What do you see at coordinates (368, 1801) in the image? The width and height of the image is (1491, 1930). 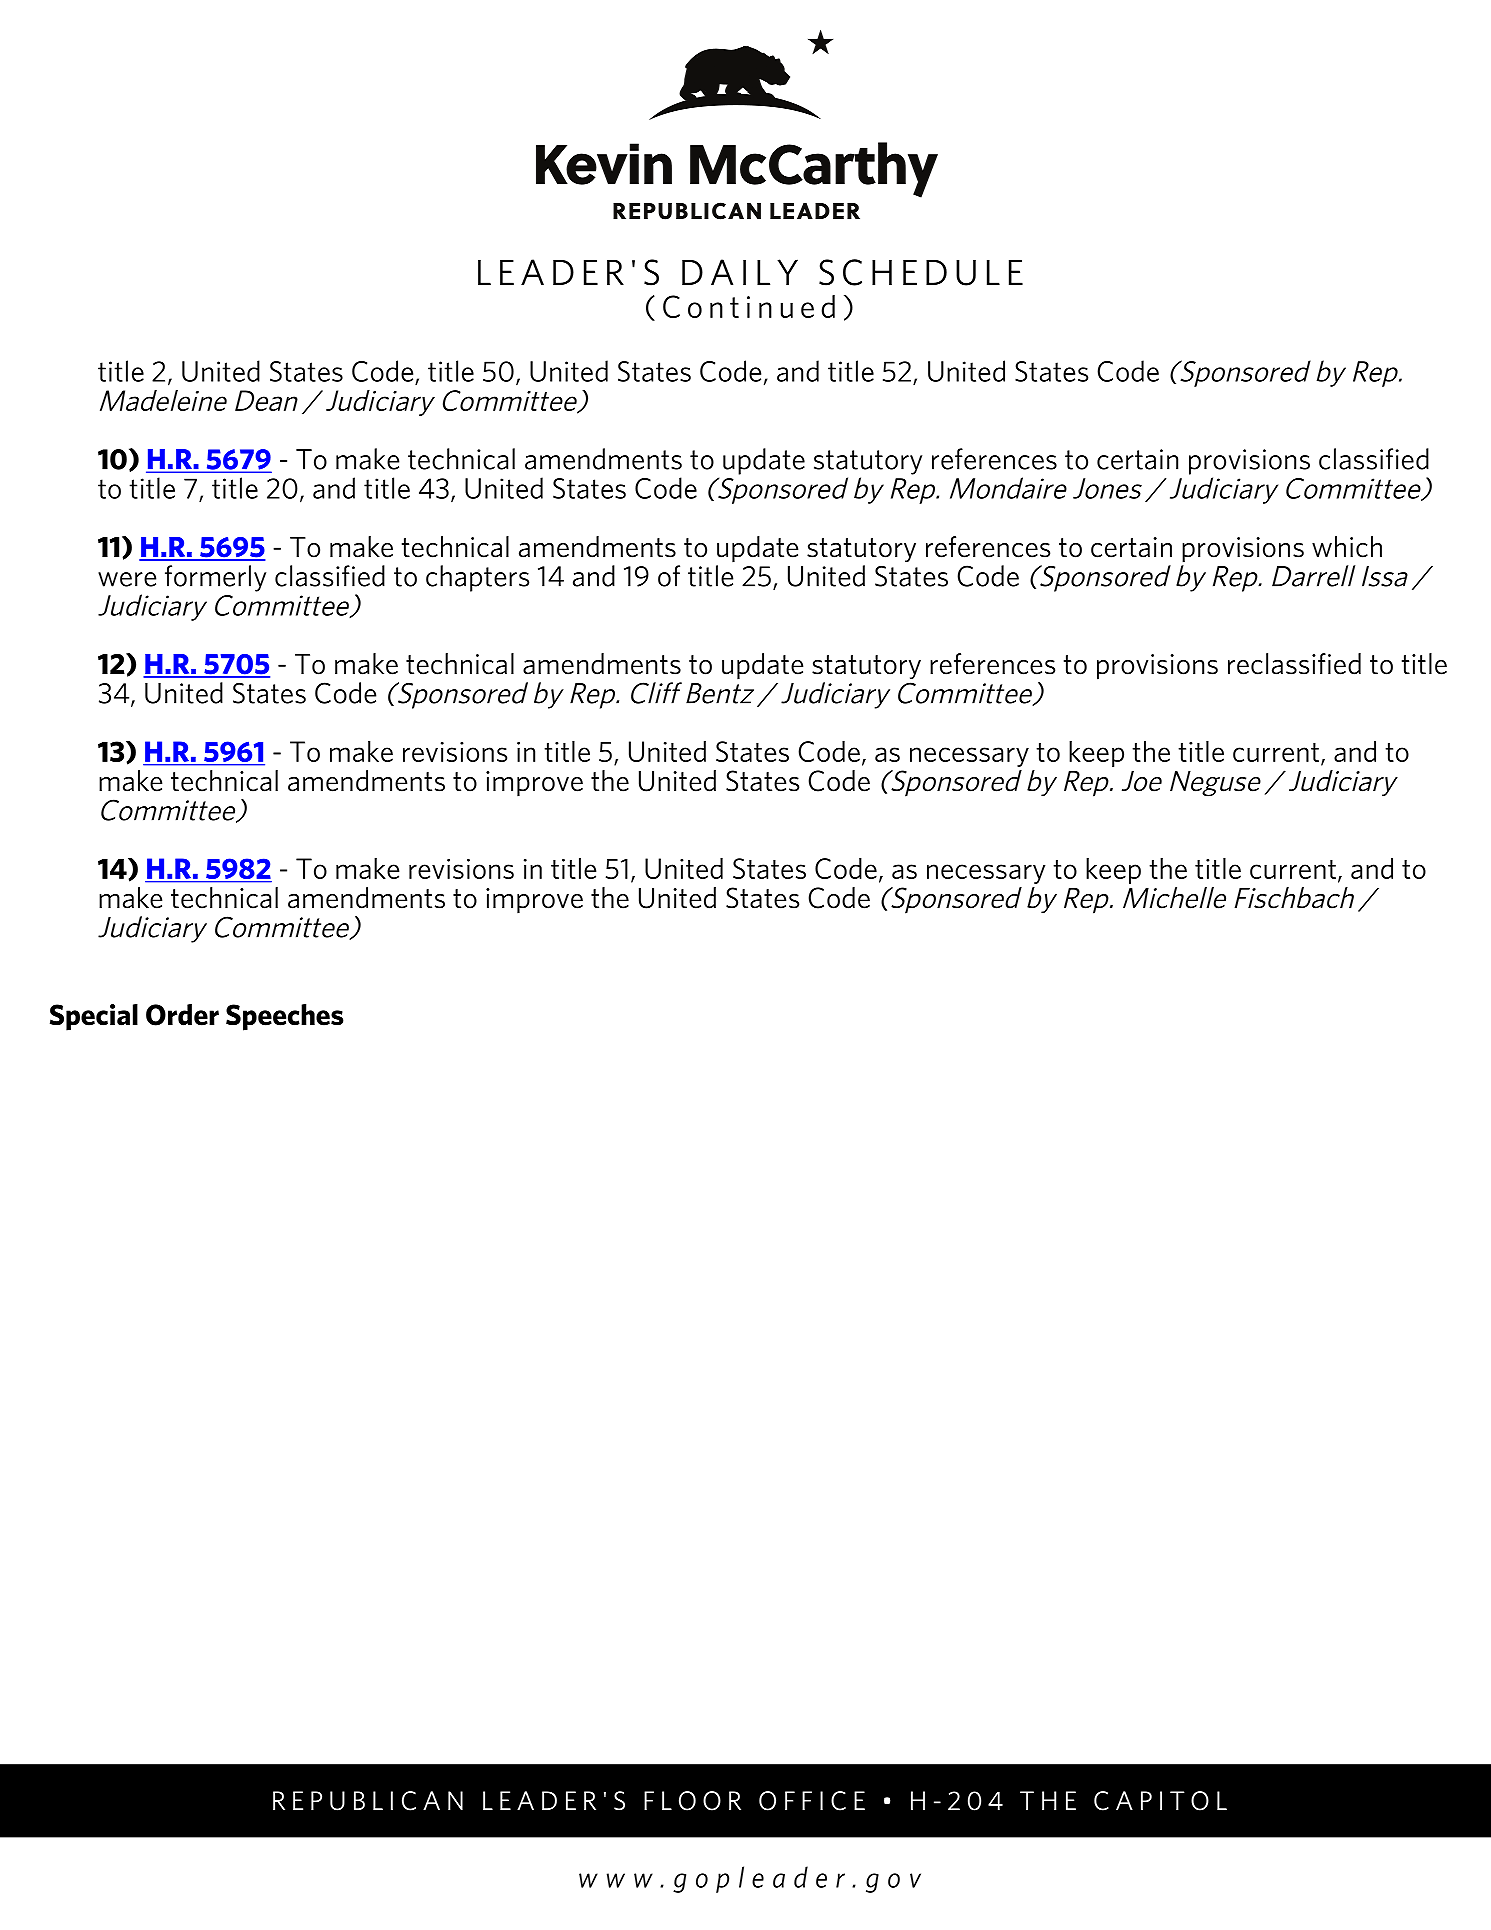 I see `REPUBLICAN` at bounding box center [368, 1801].
